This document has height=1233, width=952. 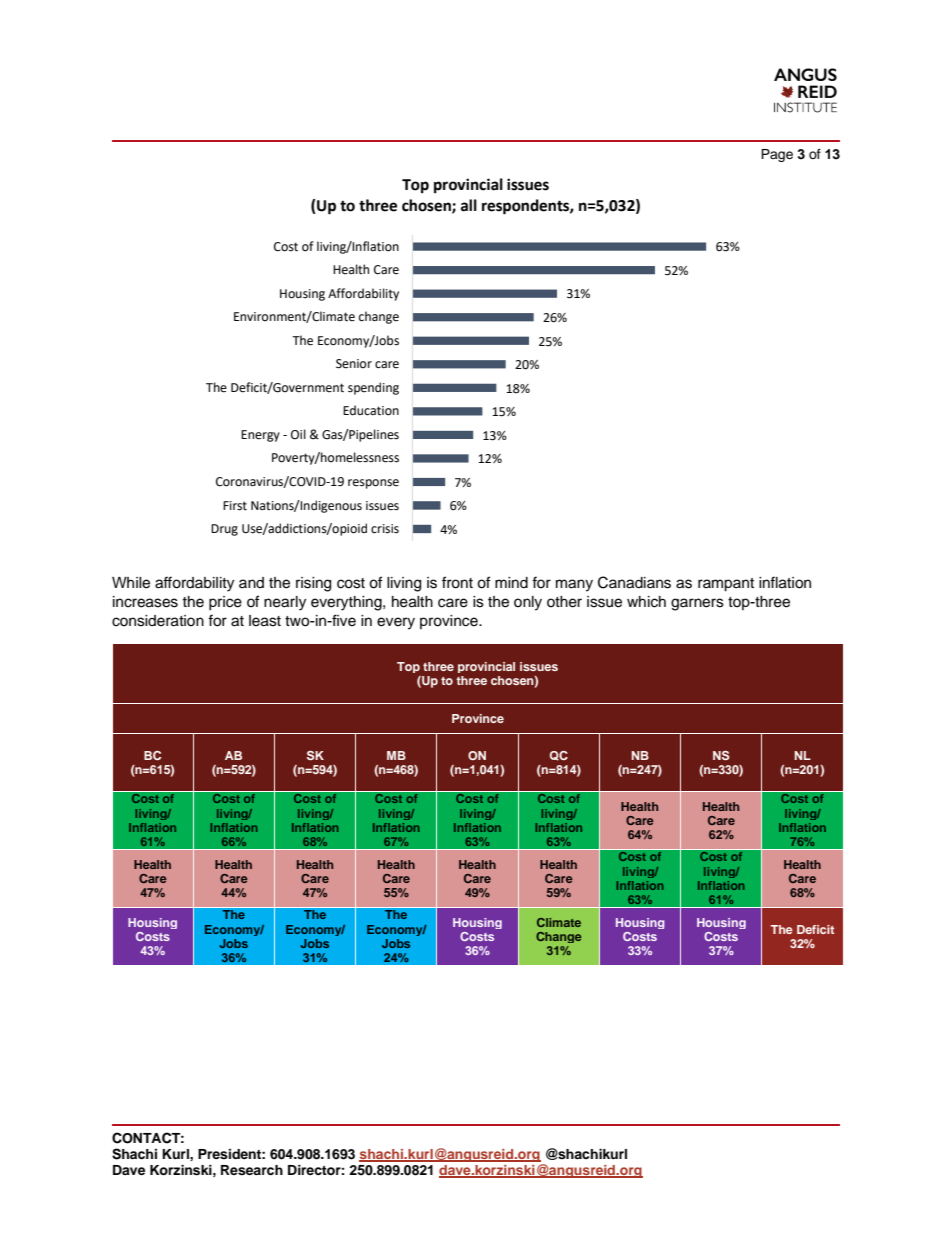 What do you see at coordinates (354, 364) in the document?
I see `Senior` at bounding box center [354, 364].
